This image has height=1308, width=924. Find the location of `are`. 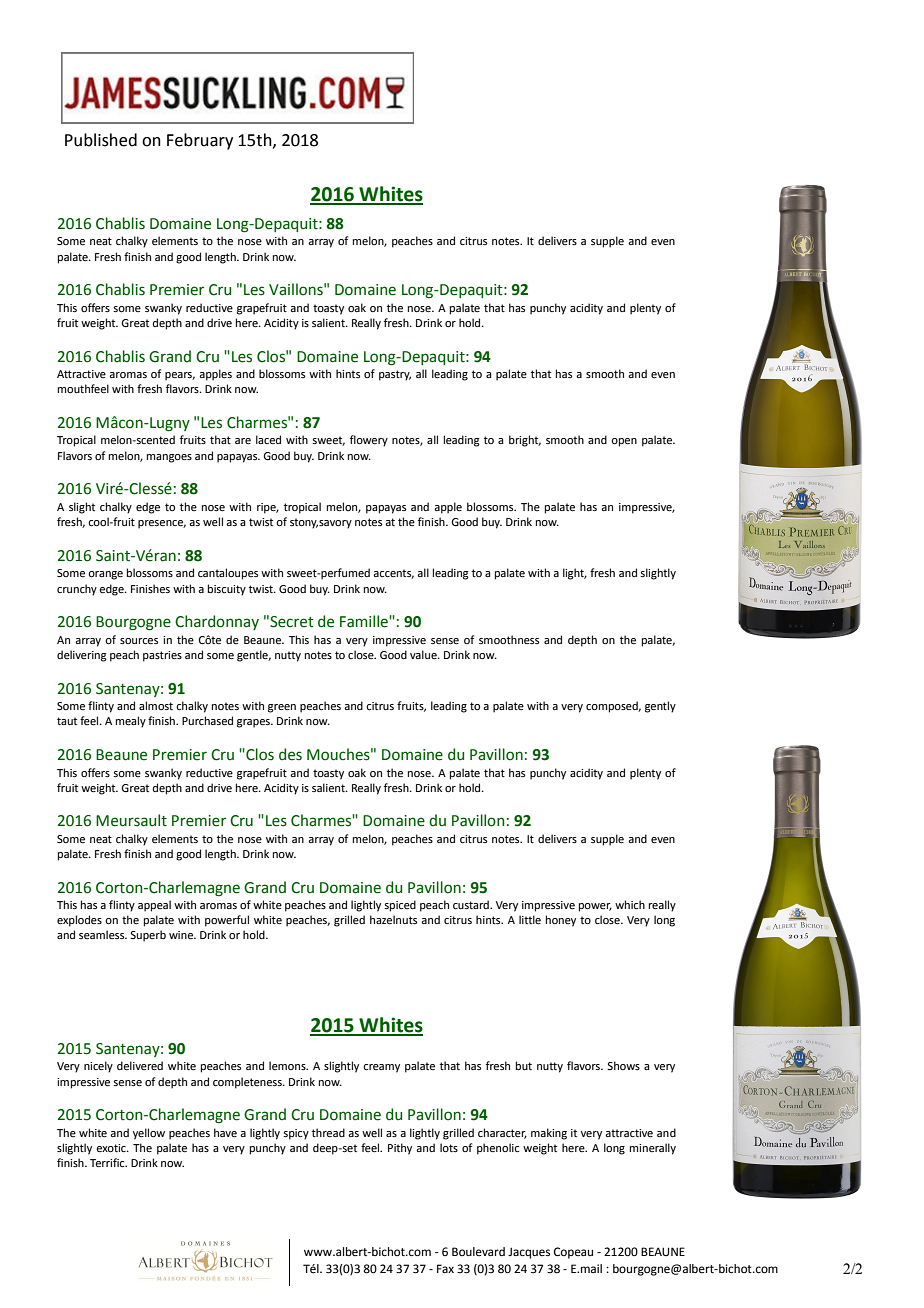

are is located at coordinates (243, 441).
